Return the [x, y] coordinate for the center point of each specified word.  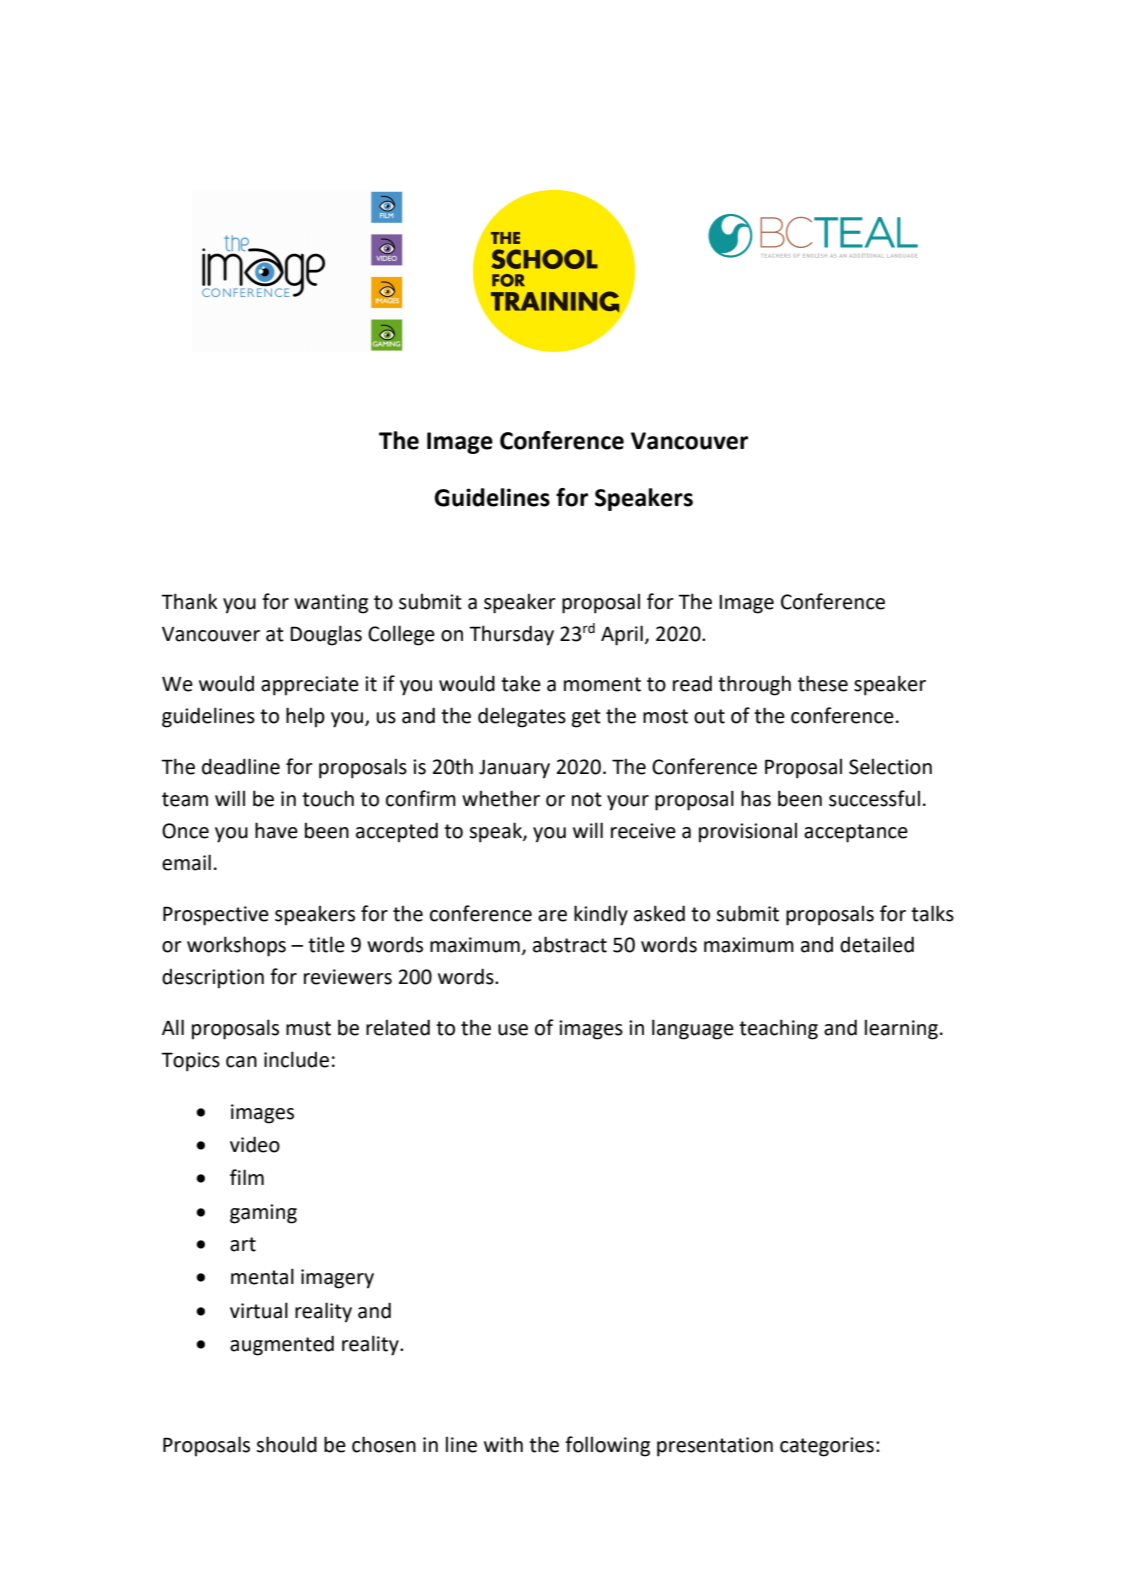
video [255, 1144]
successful [874, 798]
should [286, 1444]
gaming [263, 1214]
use [513, 1030]
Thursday [511, 635]
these [823, 683]
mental [262, 1276]
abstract [570, 944]
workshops [236, 946]
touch [328, 798]
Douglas [326, 635]
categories [827, 1447]
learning [901, 1029]
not [587, 799]
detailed [877, 944]
